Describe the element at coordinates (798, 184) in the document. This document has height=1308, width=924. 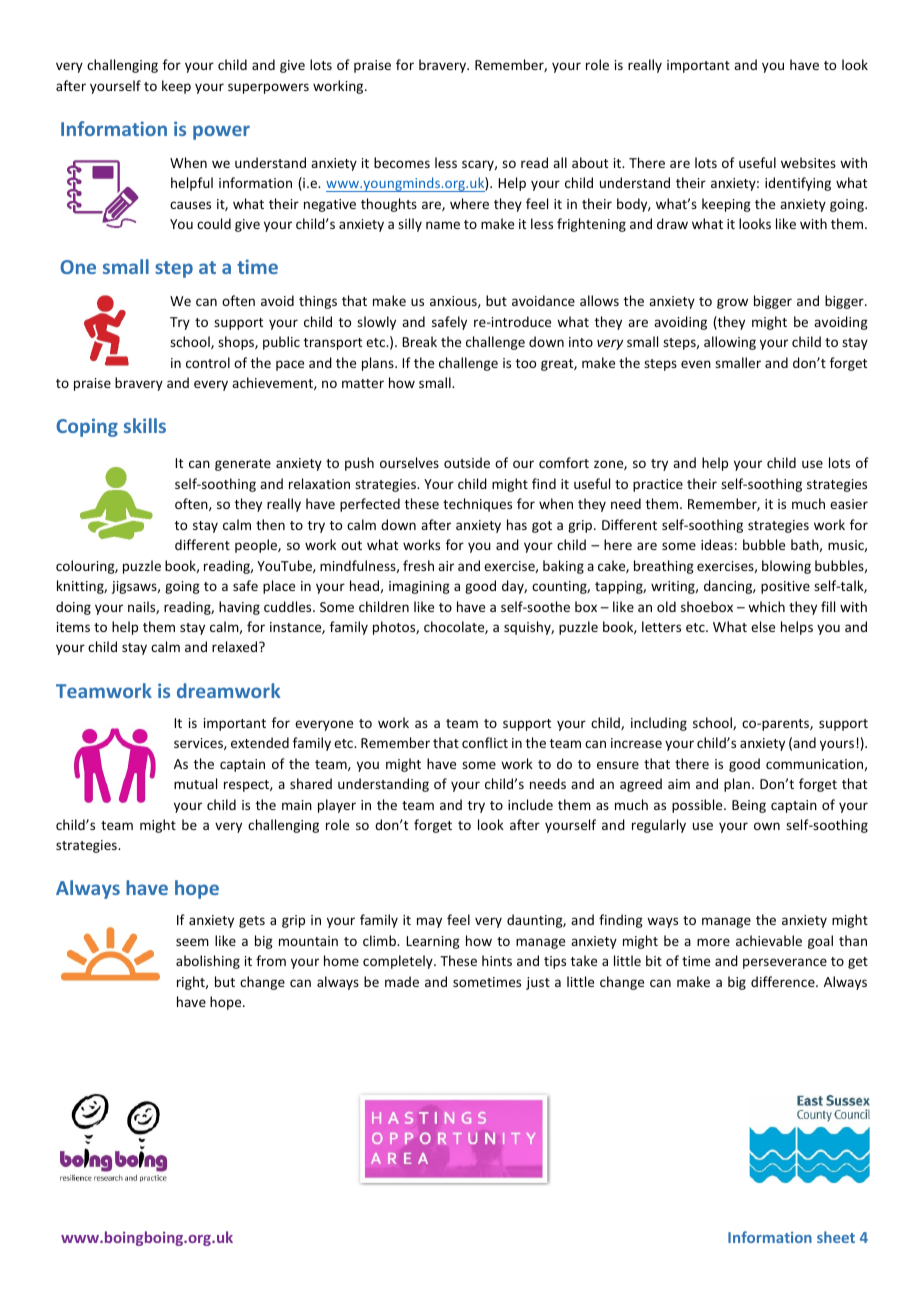
I see `identifying` at that location.
